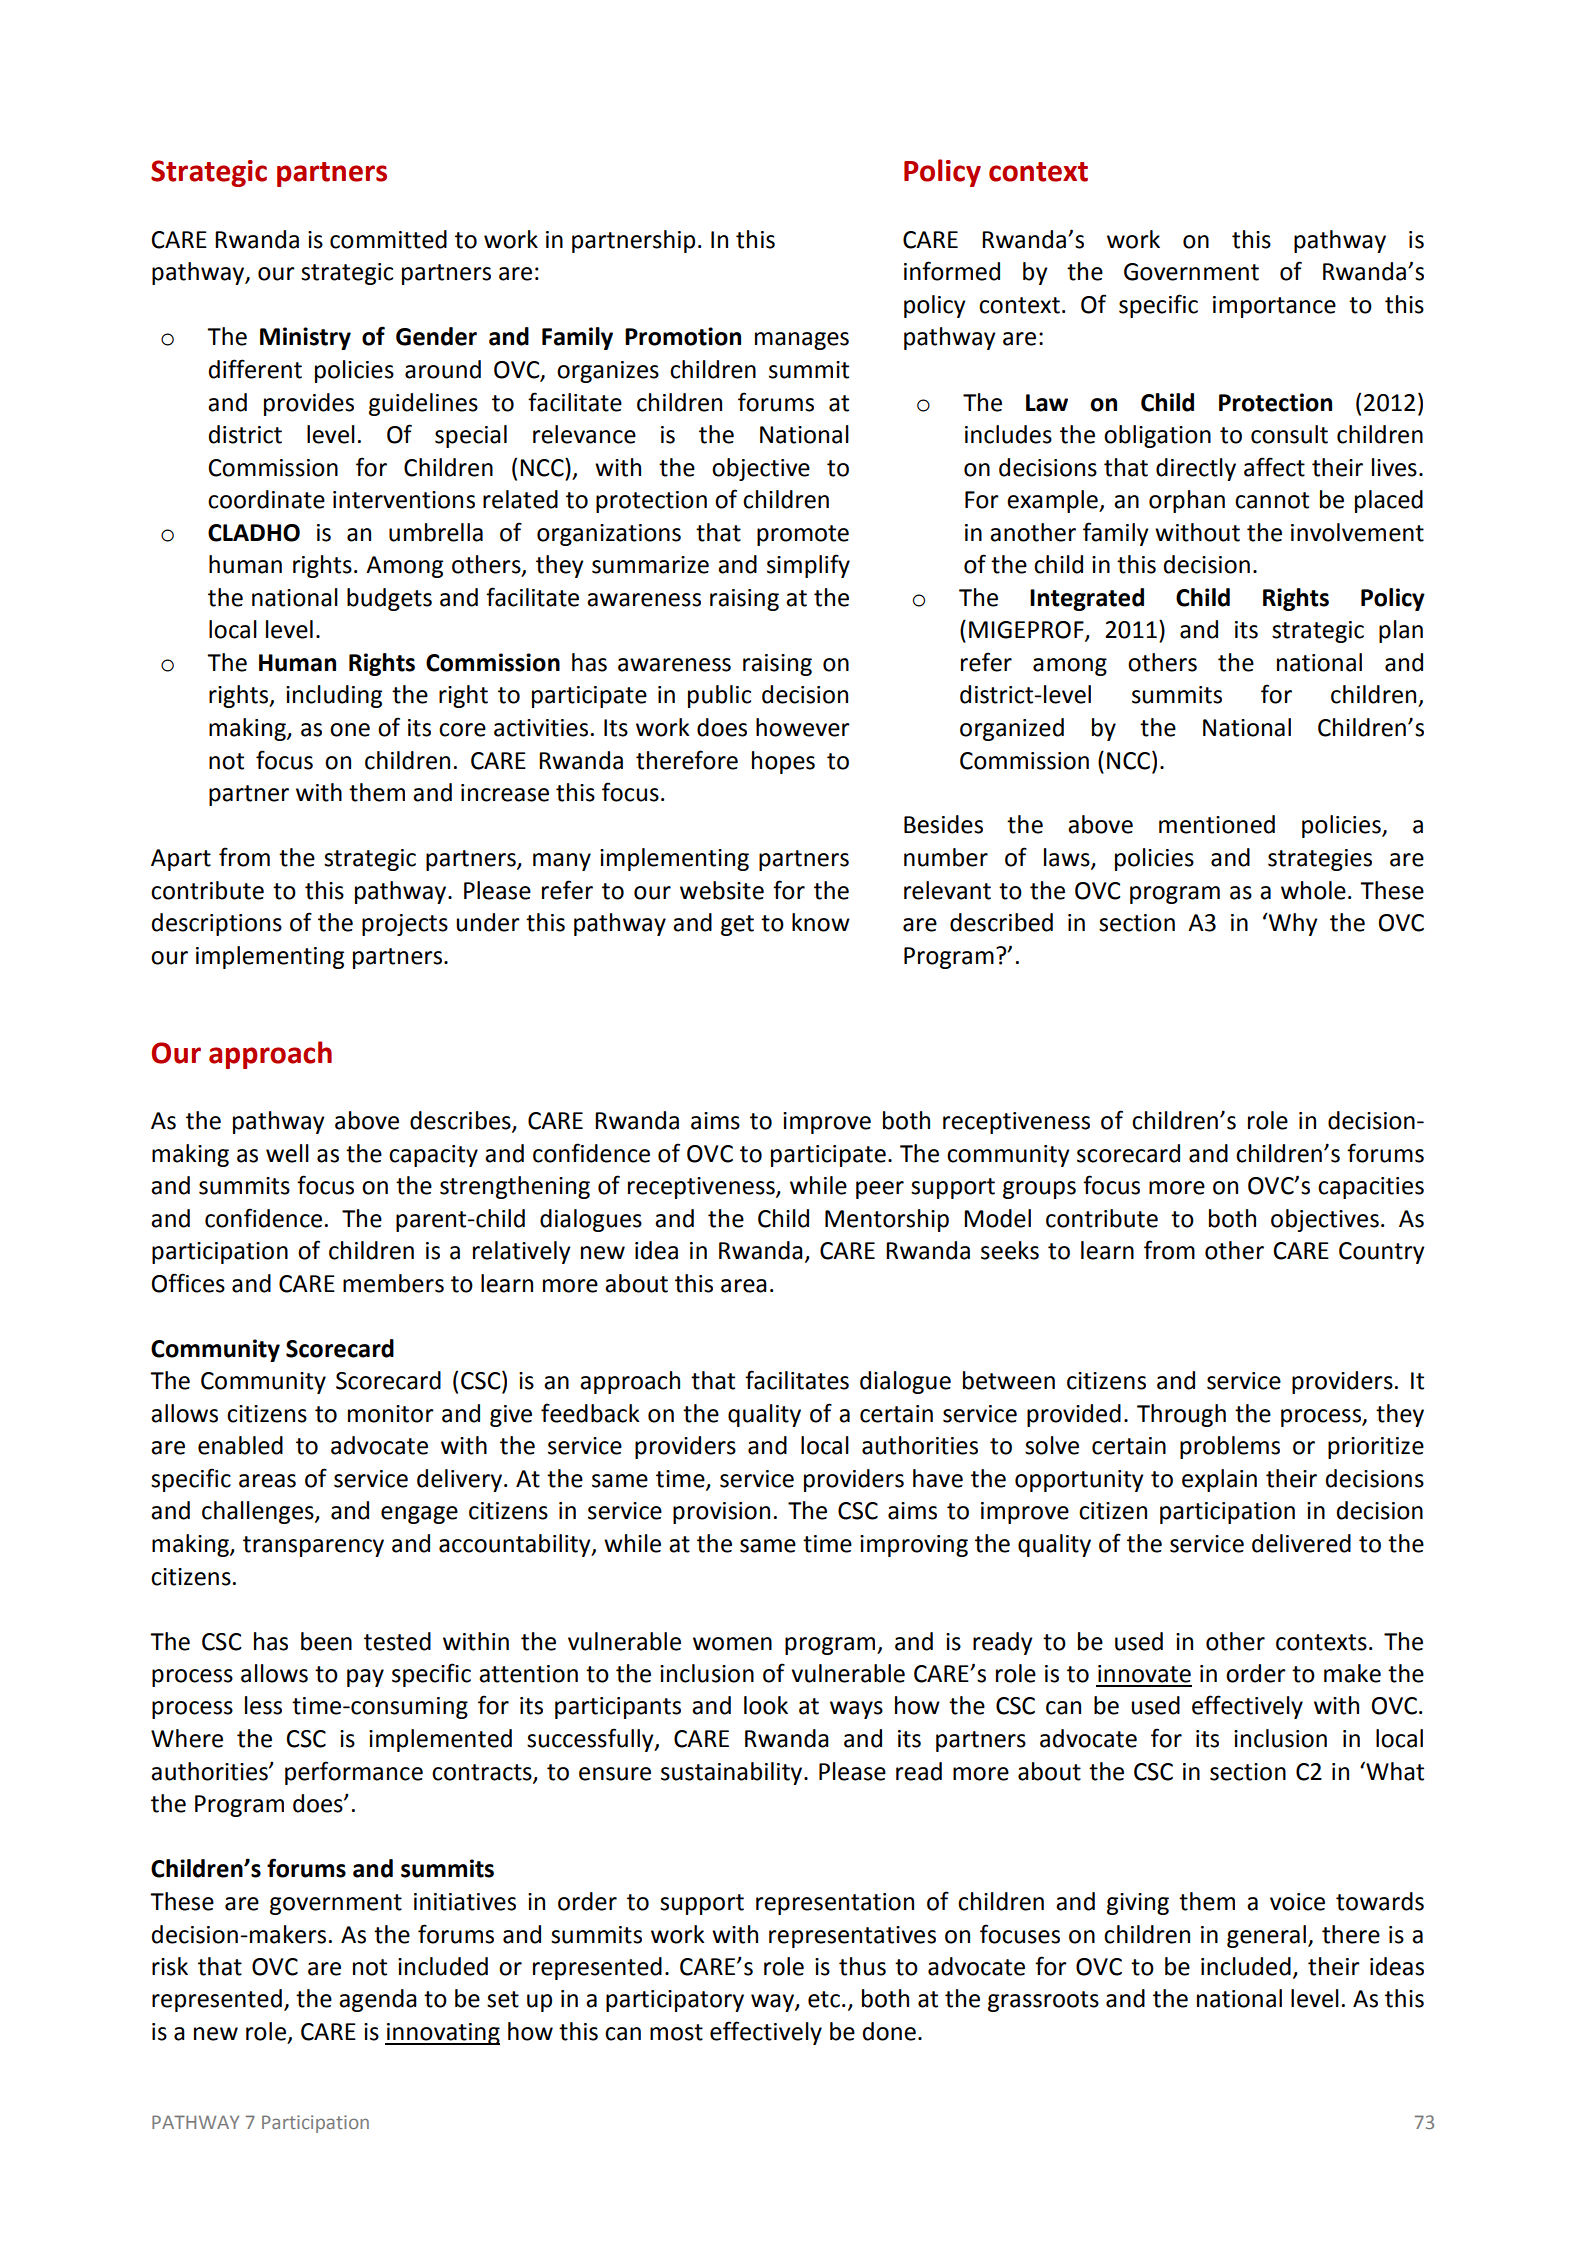  I want to click on agenda, so click(378, 2000).
